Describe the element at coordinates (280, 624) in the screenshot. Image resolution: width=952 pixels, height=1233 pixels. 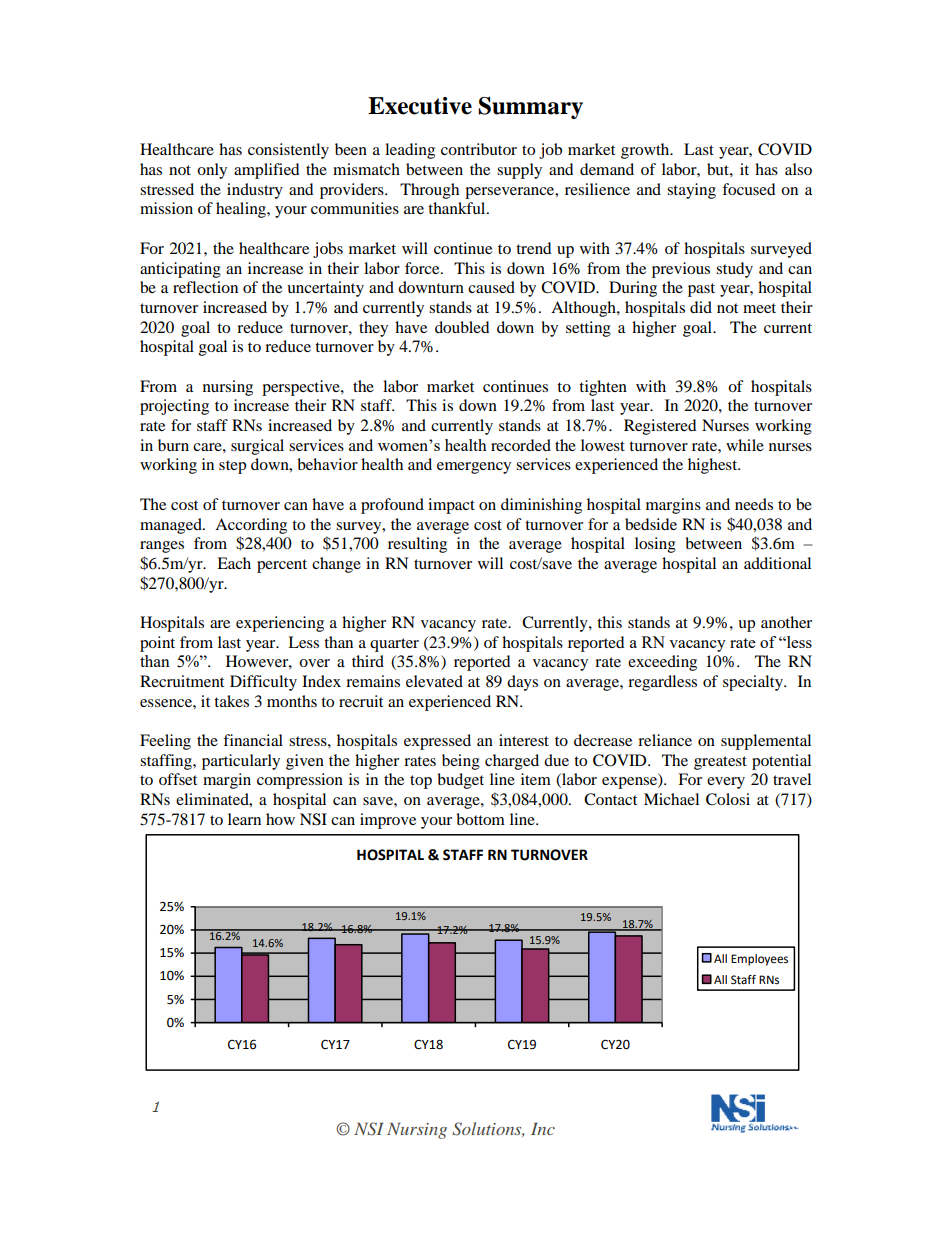
I see `experiencing` at that location.
